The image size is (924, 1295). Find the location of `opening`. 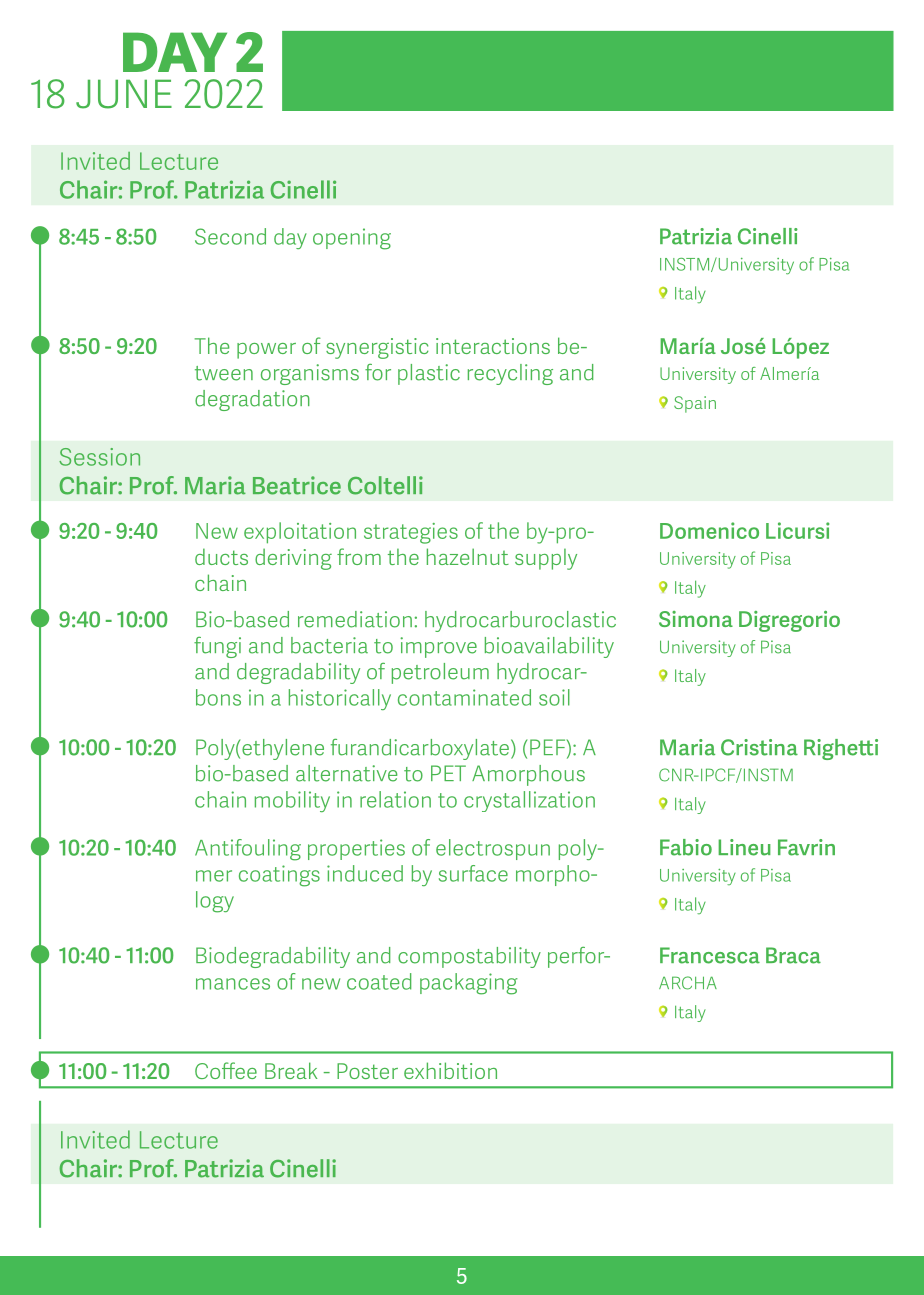

opening is located at coordinates (352, 239).
